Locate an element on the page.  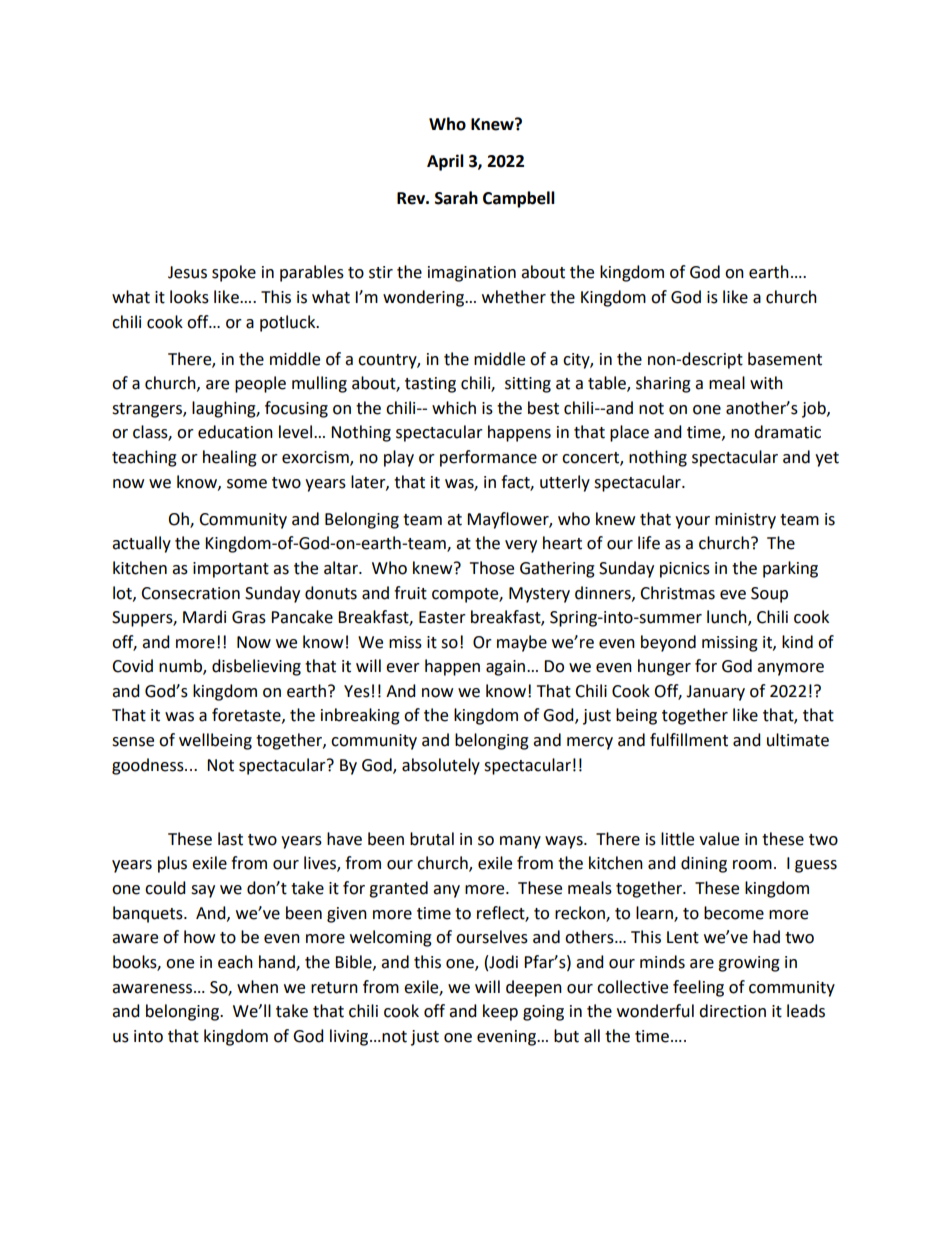
Campbell is located at coordinates (519, 199).
